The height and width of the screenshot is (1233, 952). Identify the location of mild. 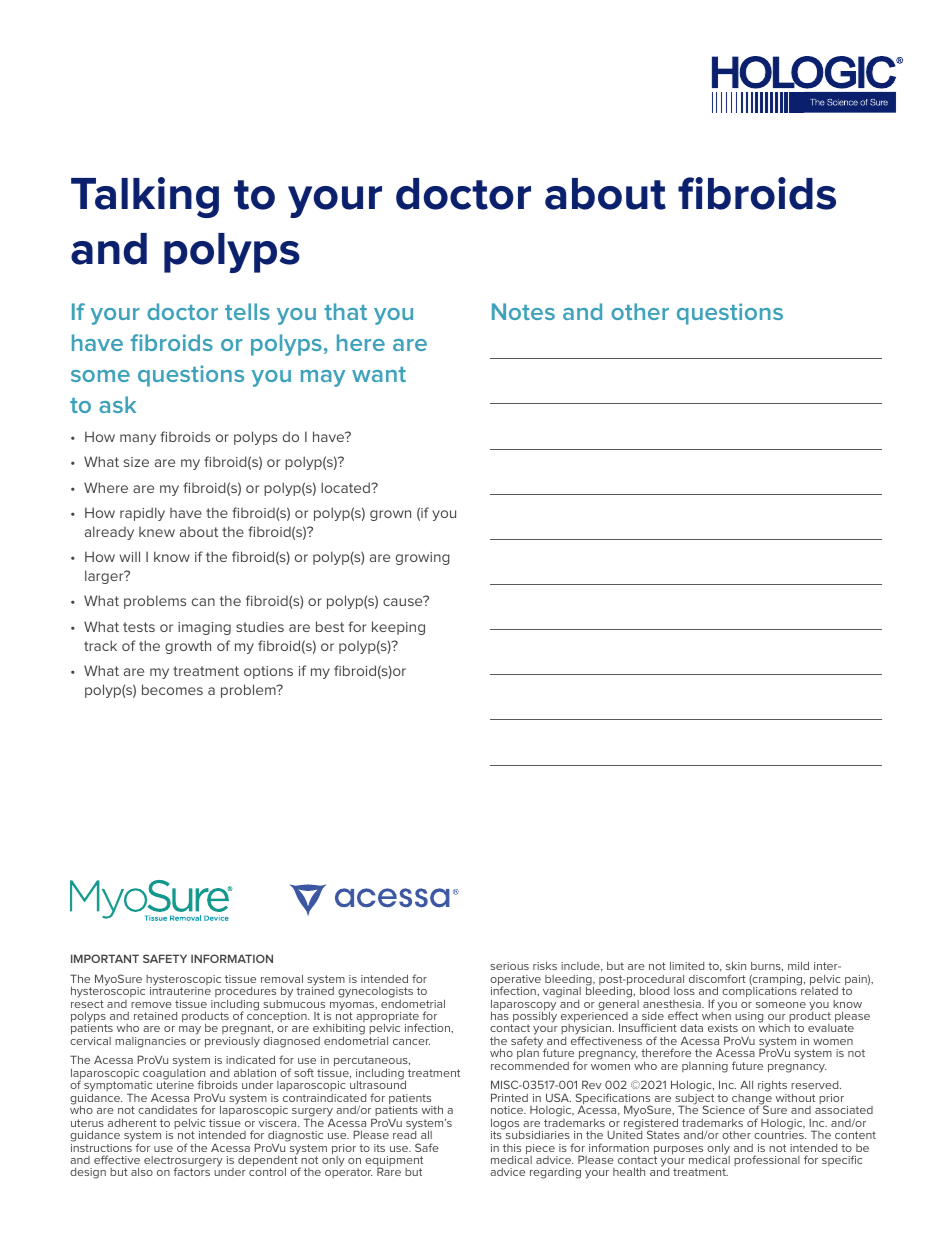
(798, 965).
